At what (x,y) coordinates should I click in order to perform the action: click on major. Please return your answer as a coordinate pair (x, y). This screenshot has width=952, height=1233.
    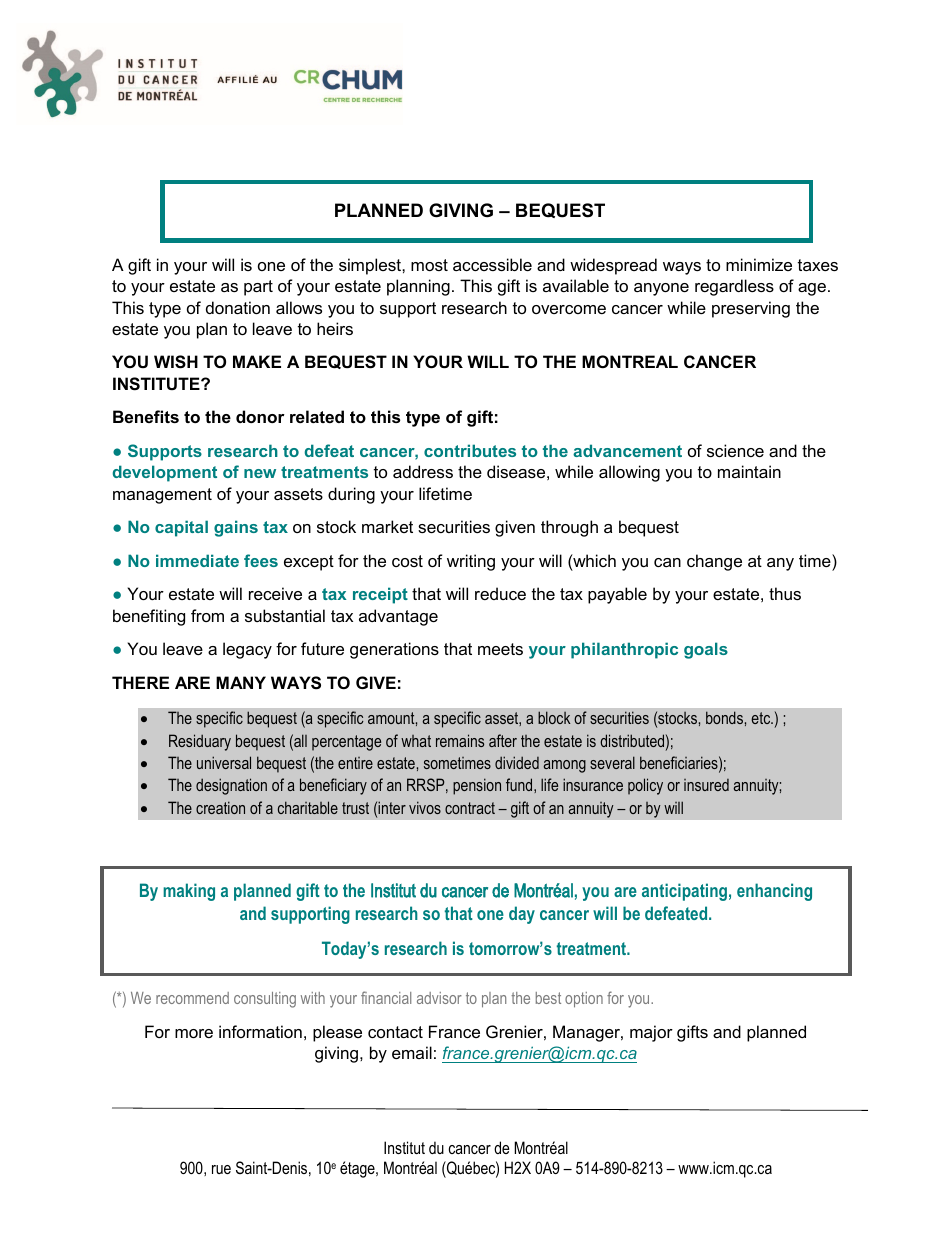
    Looking at the image, I should click on (651, 1033).
